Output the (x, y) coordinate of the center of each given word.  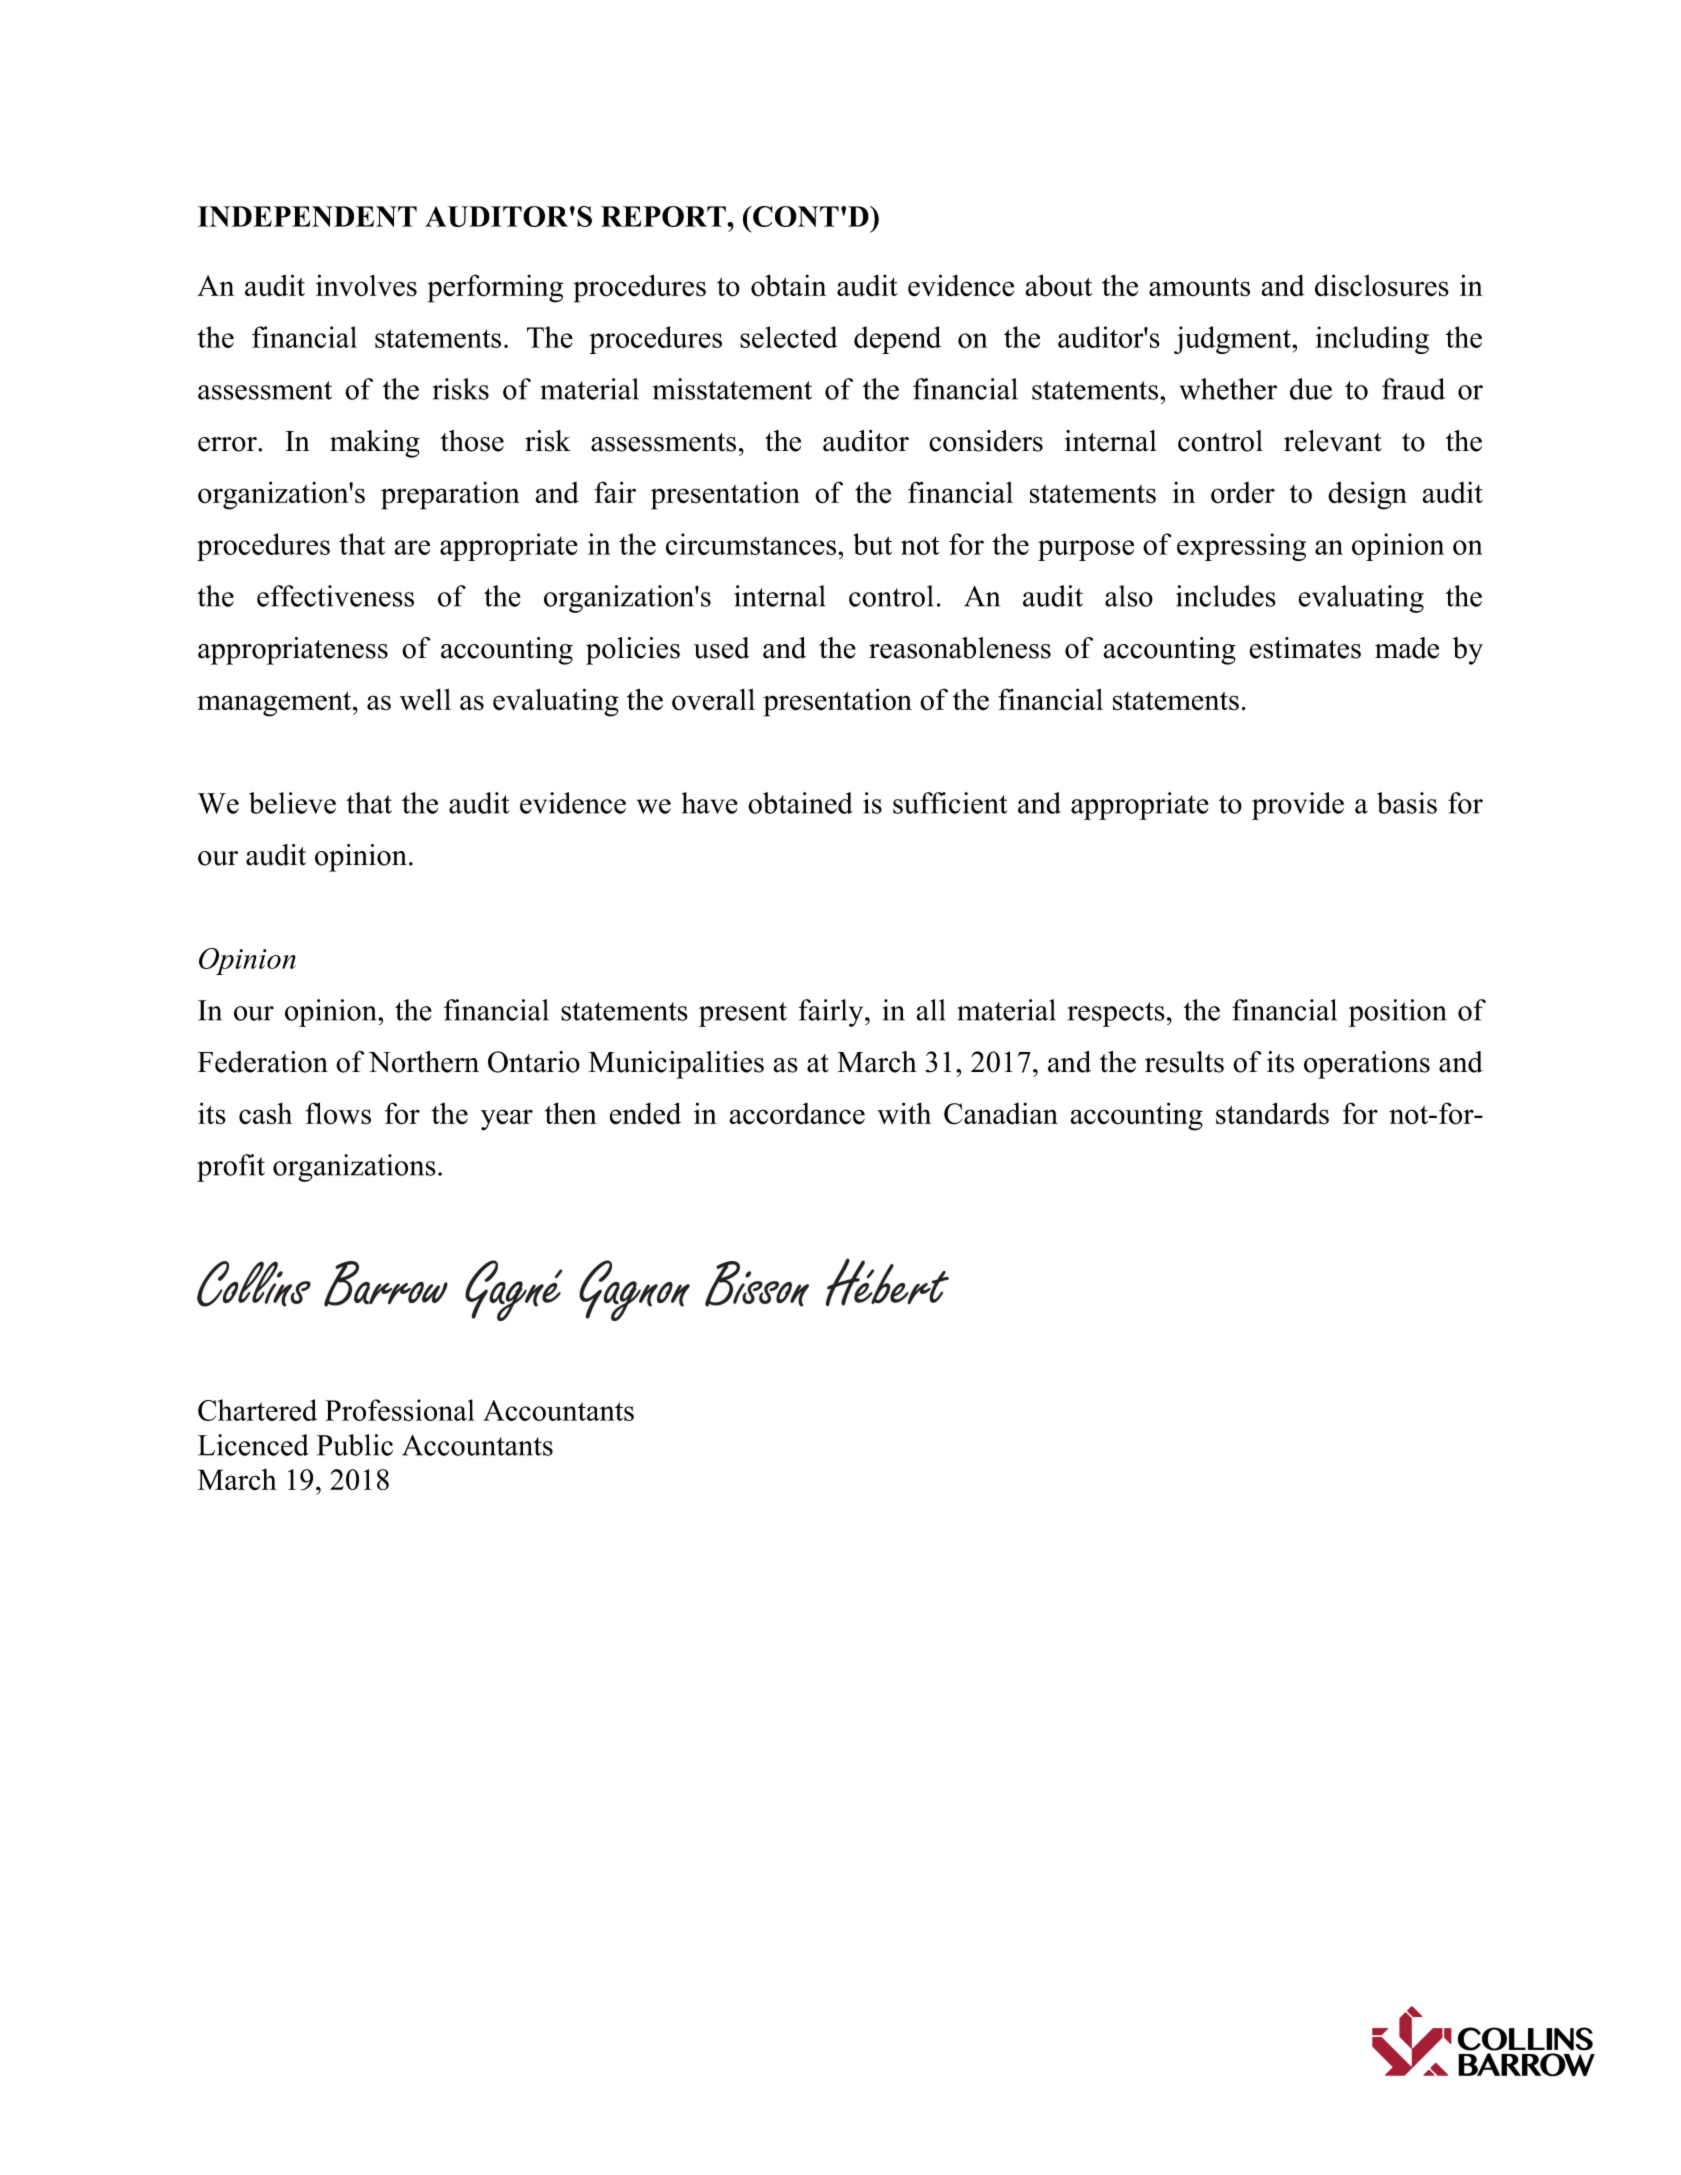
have (710, 803)
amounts (1199, 287)
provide (1298, 806)
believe (292, 803)
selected (788, 337)
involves (366, 285)
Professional (400, 1410)
